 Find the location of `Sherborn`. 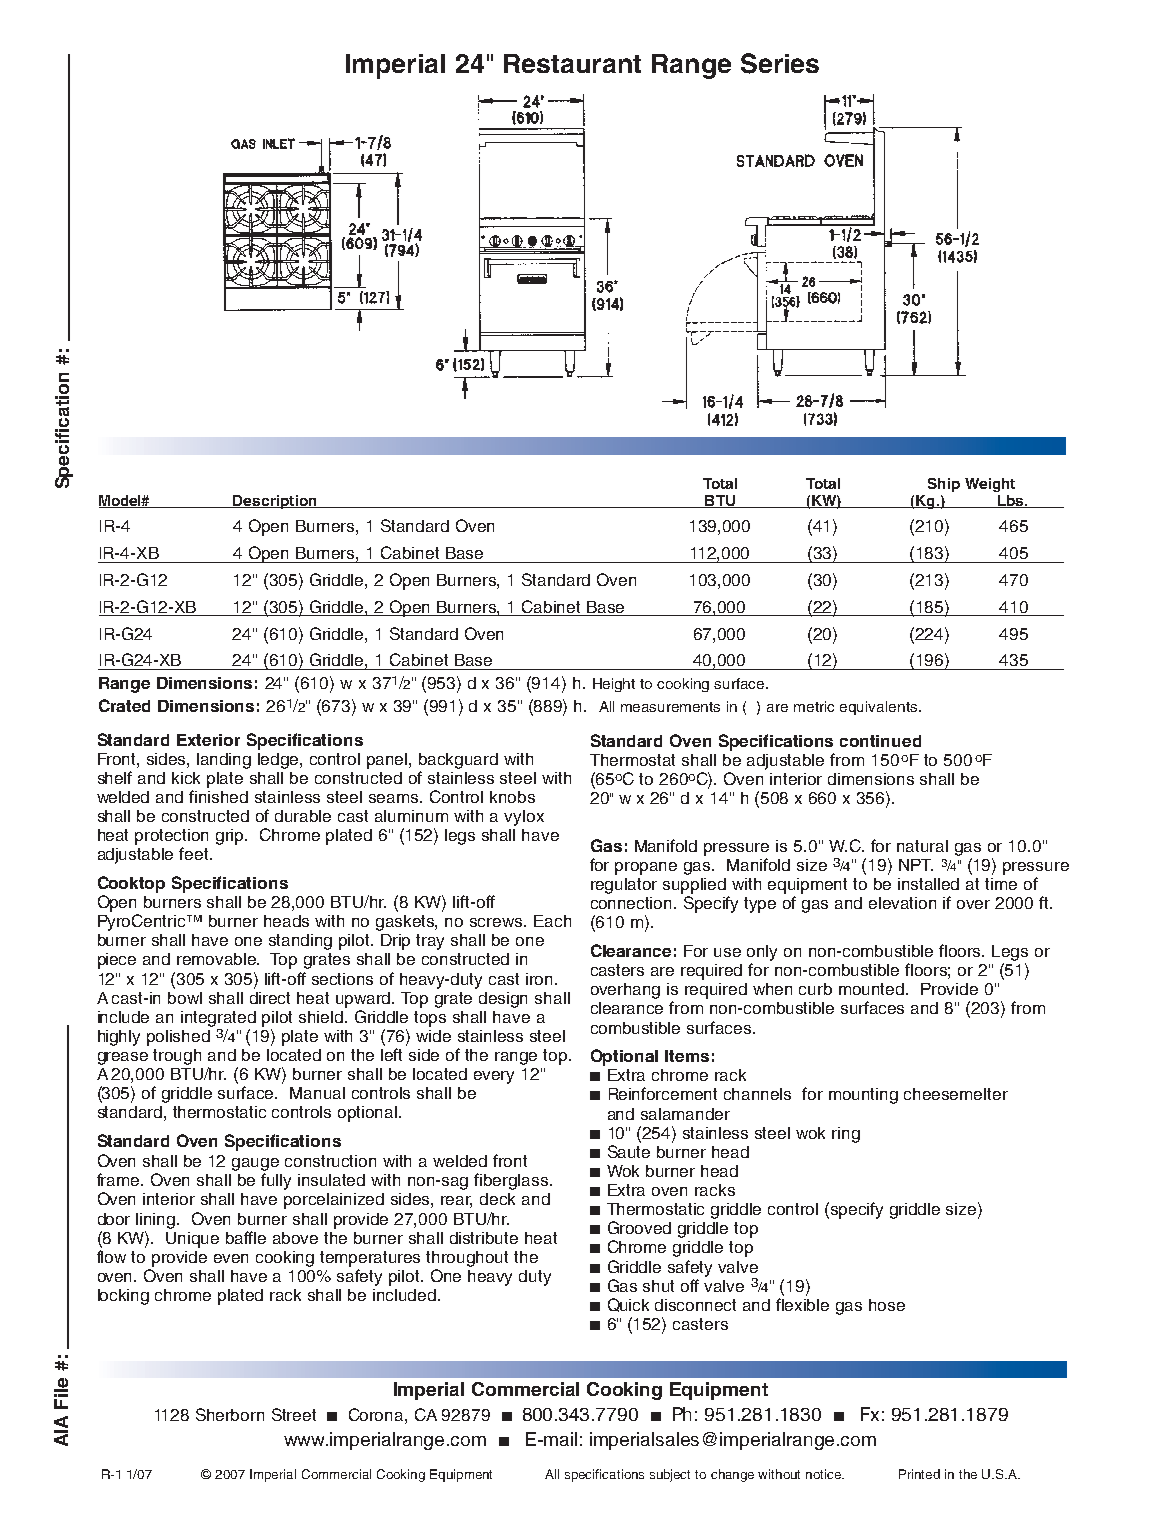

Sherborn is located at coordinates (230, 1414).
